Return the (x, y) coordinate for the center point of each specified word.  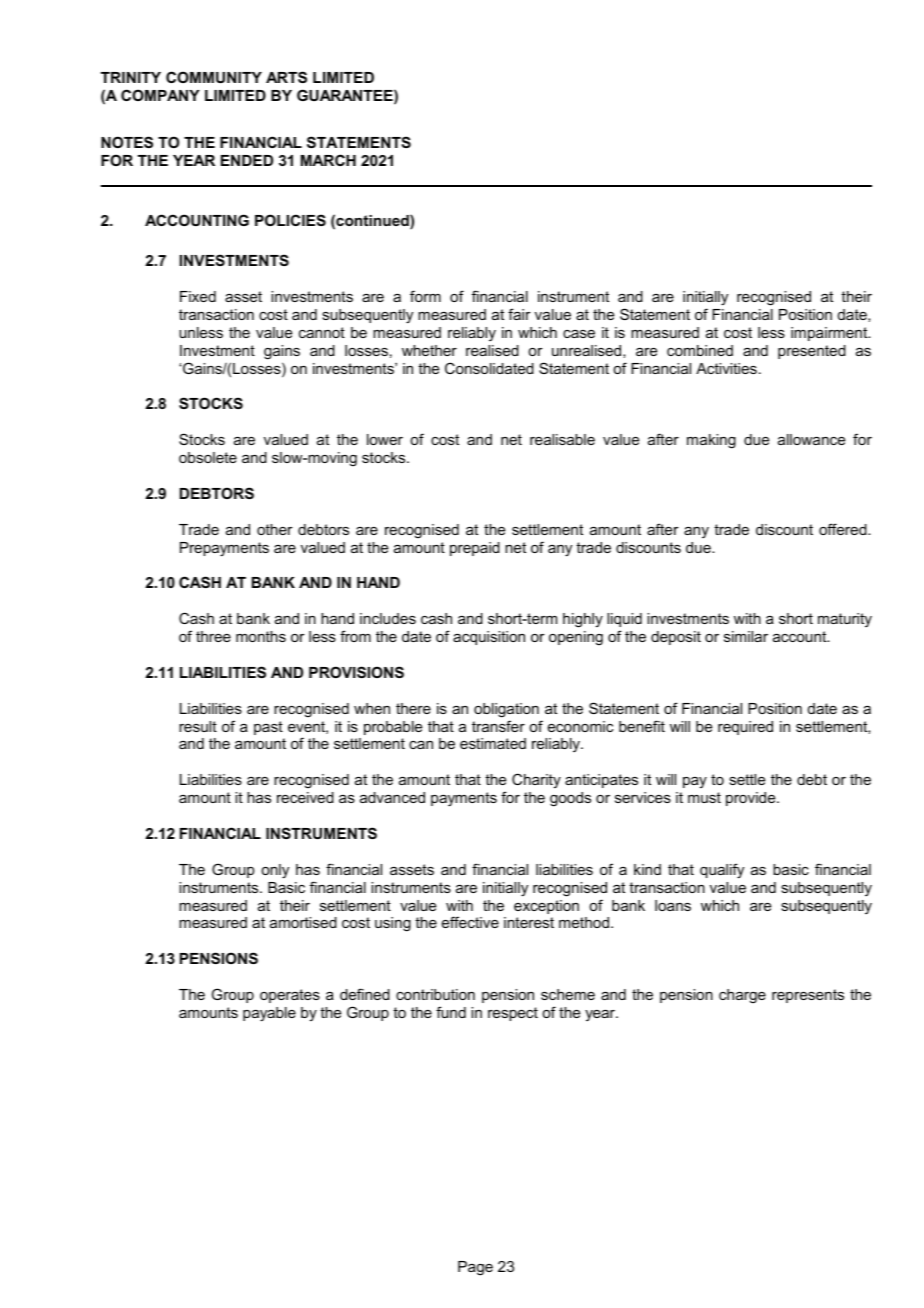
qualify (722, 871)
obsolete (208, 457)
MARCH (328, 160)
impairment (830, 334)
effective (470, 922)
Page (475, 1268)
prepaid (475, 549)
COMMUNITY (214, 77)
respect (513, 1014)
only (275, 871)
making (711, 441)
